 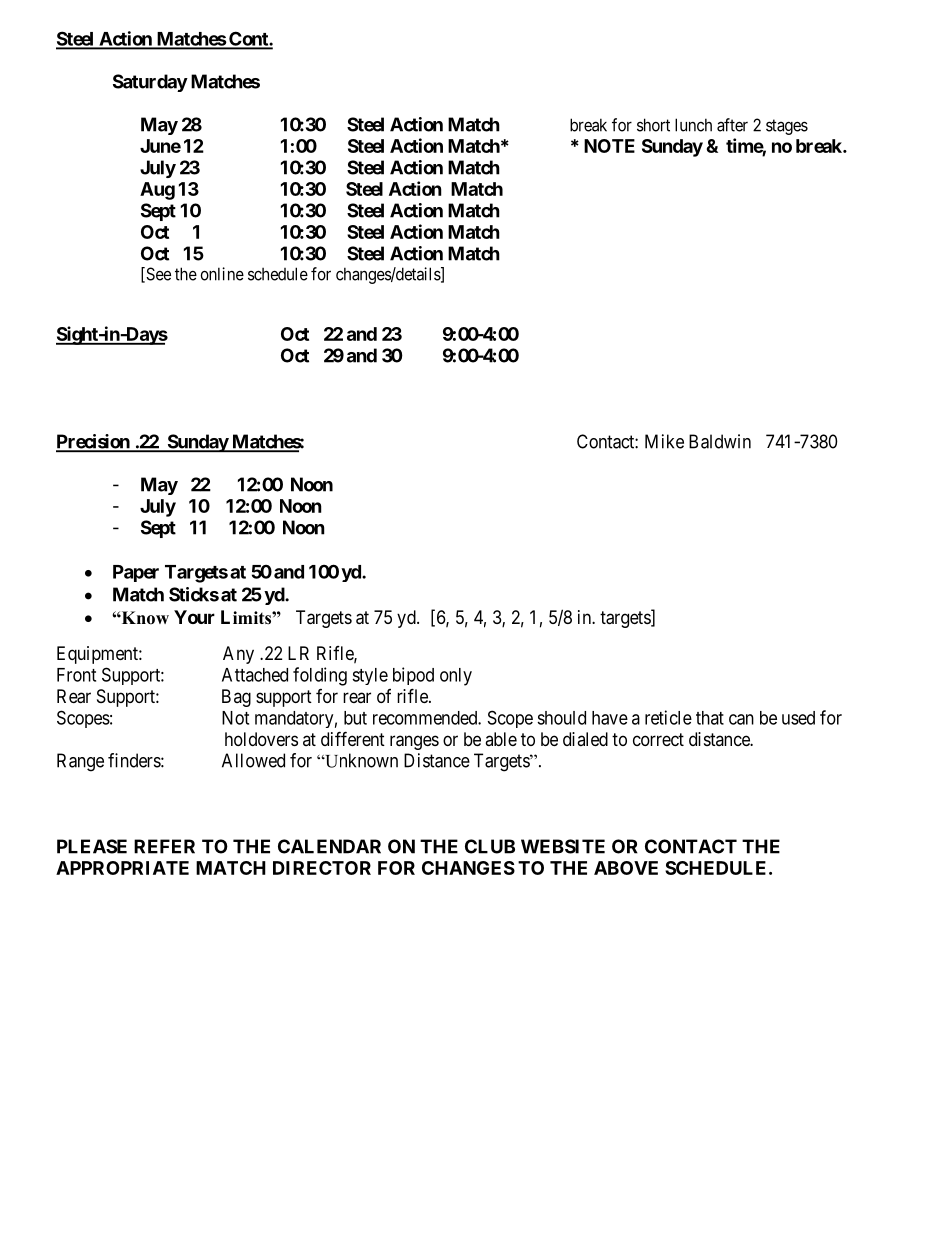 What do you see at coordinates (164, 846) in the image?
I see `REFER` at bounding box center [164, 846].
